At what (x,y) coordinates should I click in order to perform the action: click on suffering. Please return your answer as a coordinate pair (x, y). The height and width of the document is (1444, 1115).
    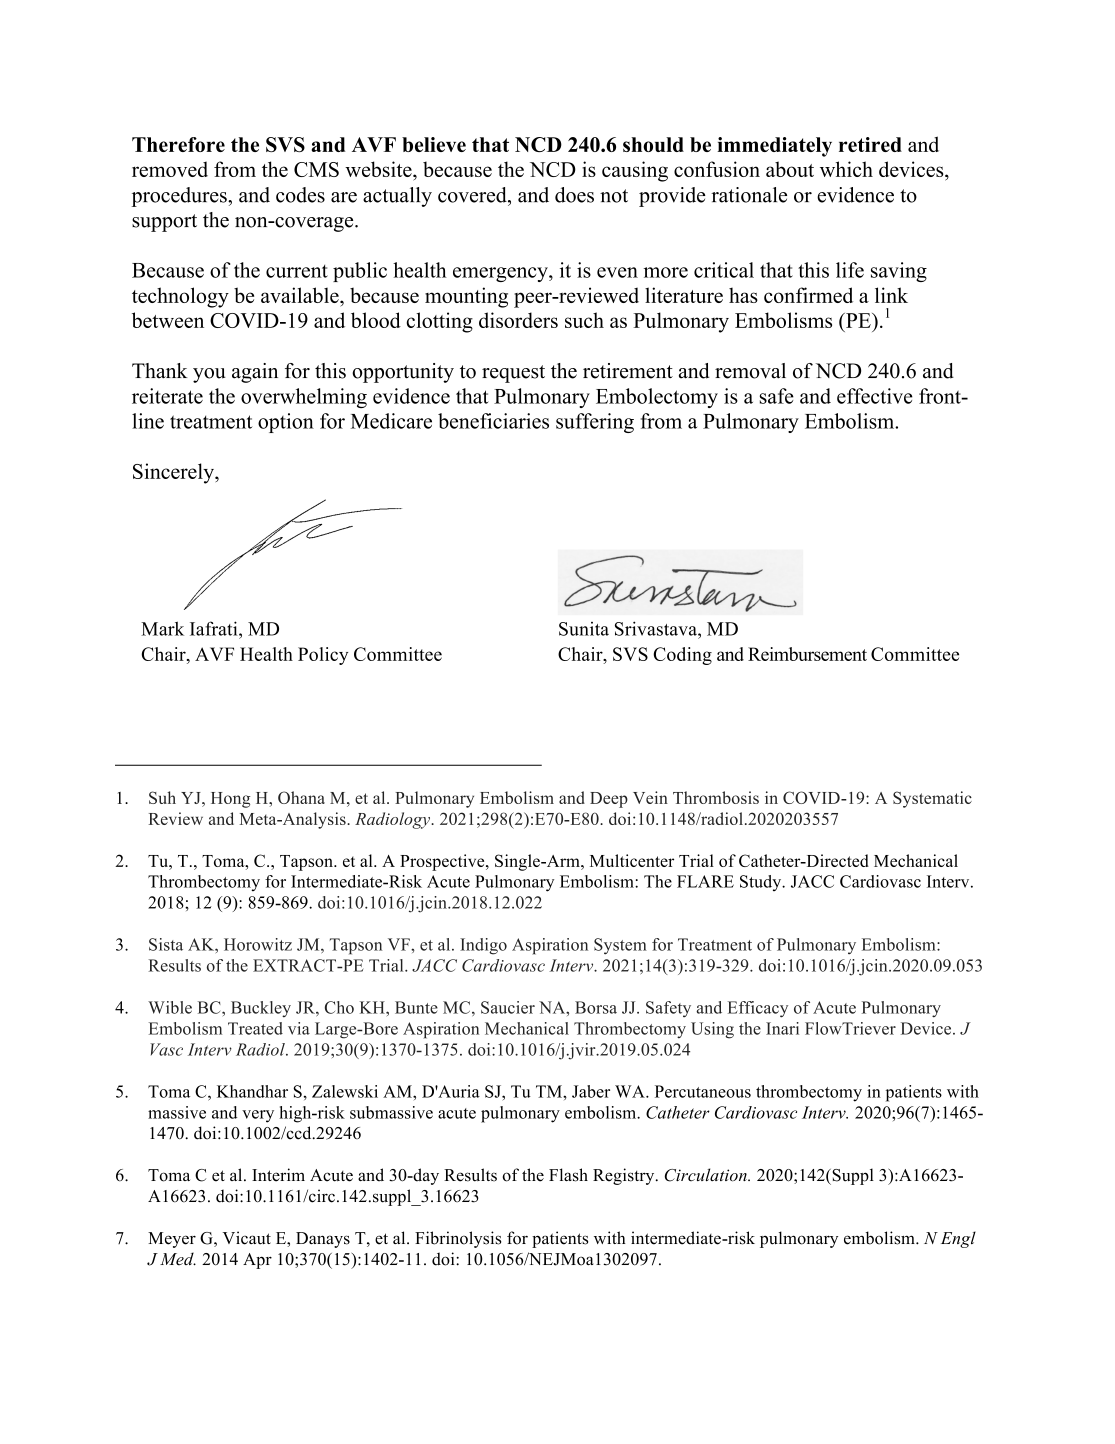
    Looking at the image, I should click on (595, 423).
